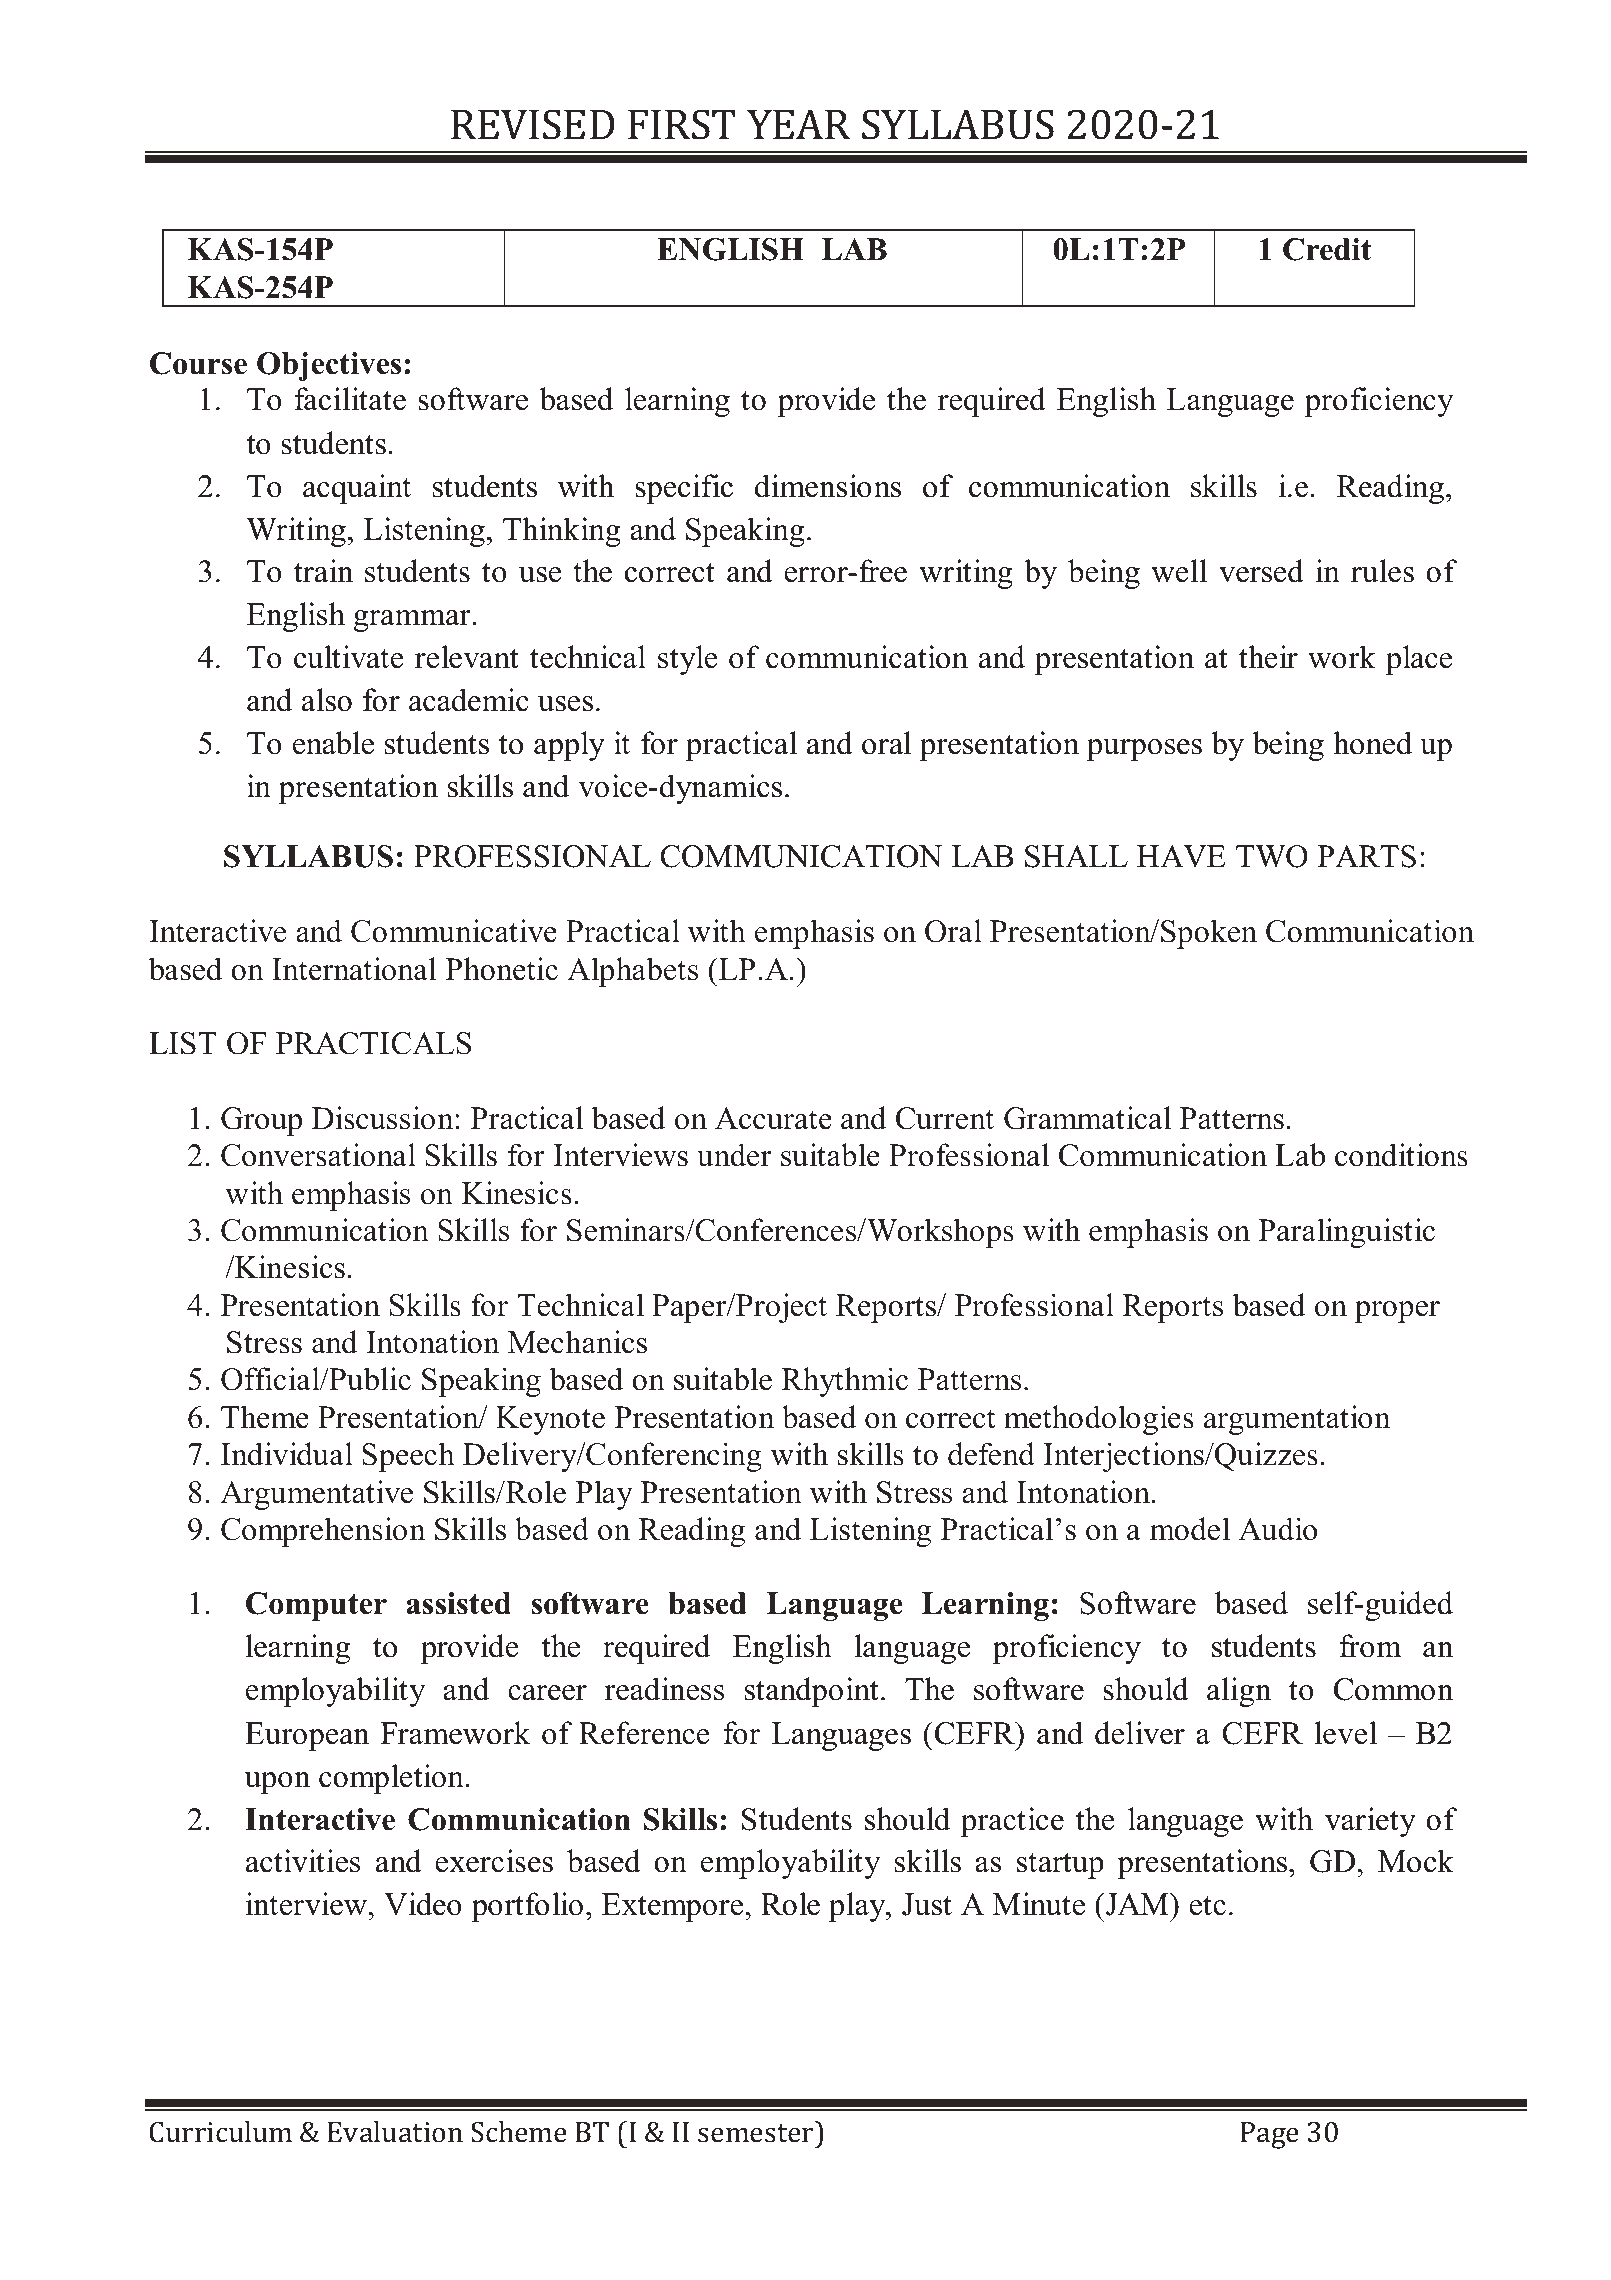 This page has width=1611, height=2280. I want to click on Conversational, so click(318, 1155).
